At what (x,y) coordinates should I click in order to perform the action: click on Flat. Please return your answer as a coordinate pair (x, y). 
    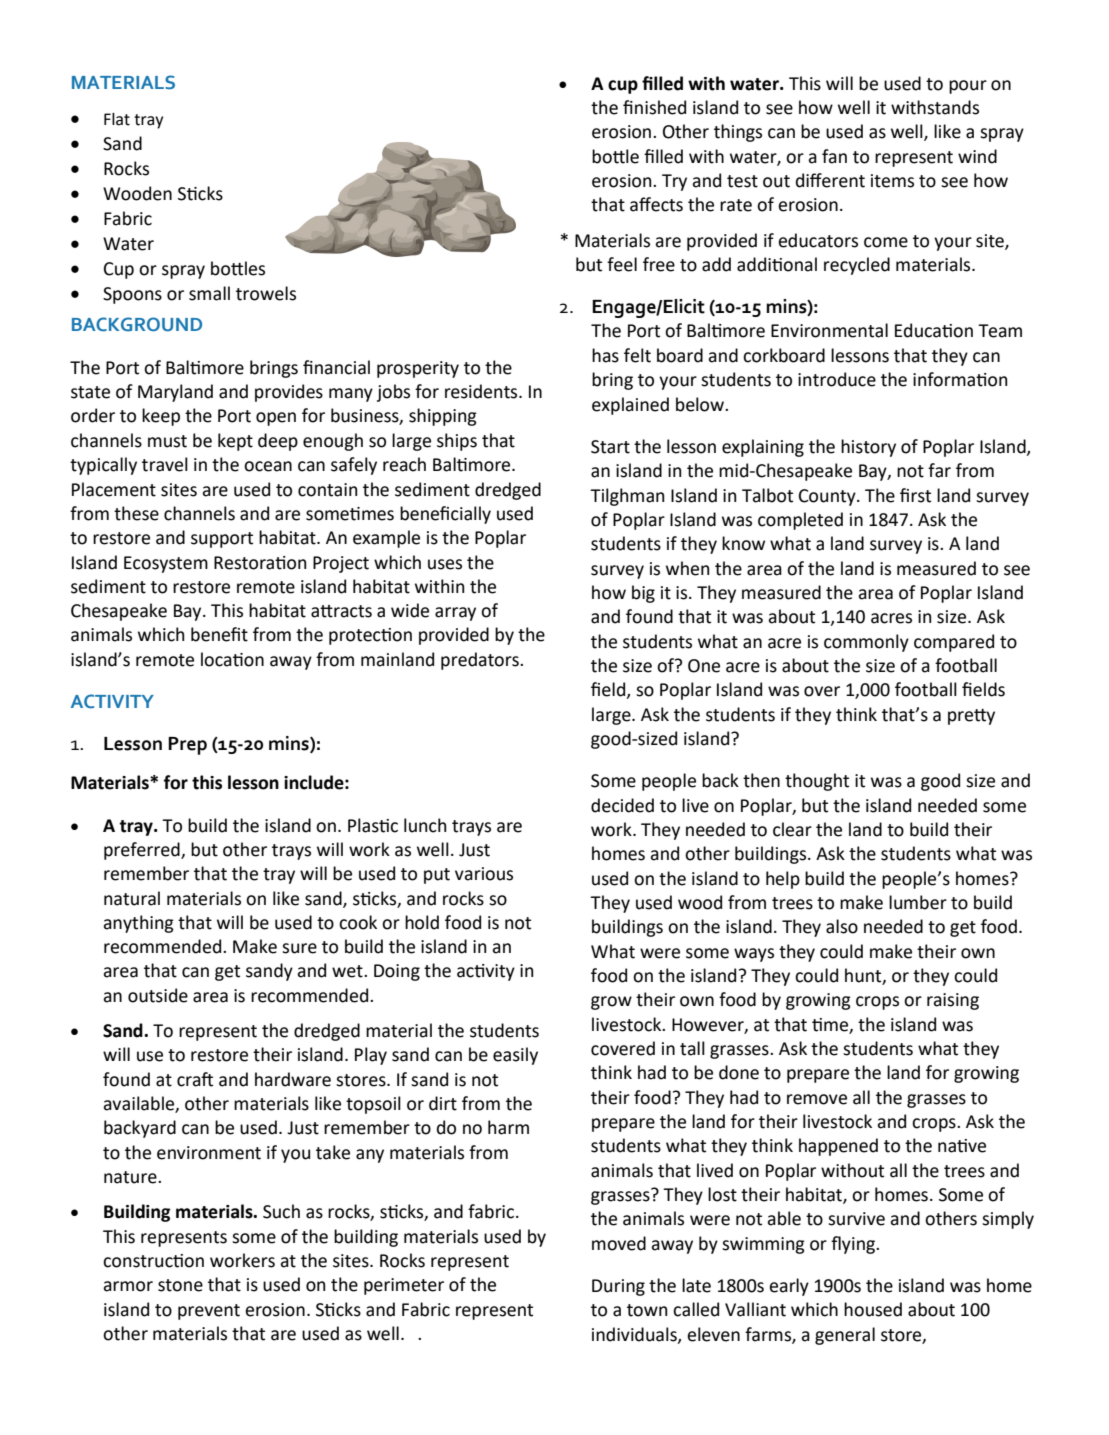
    Looking at the image, I should click on (117, 119).
